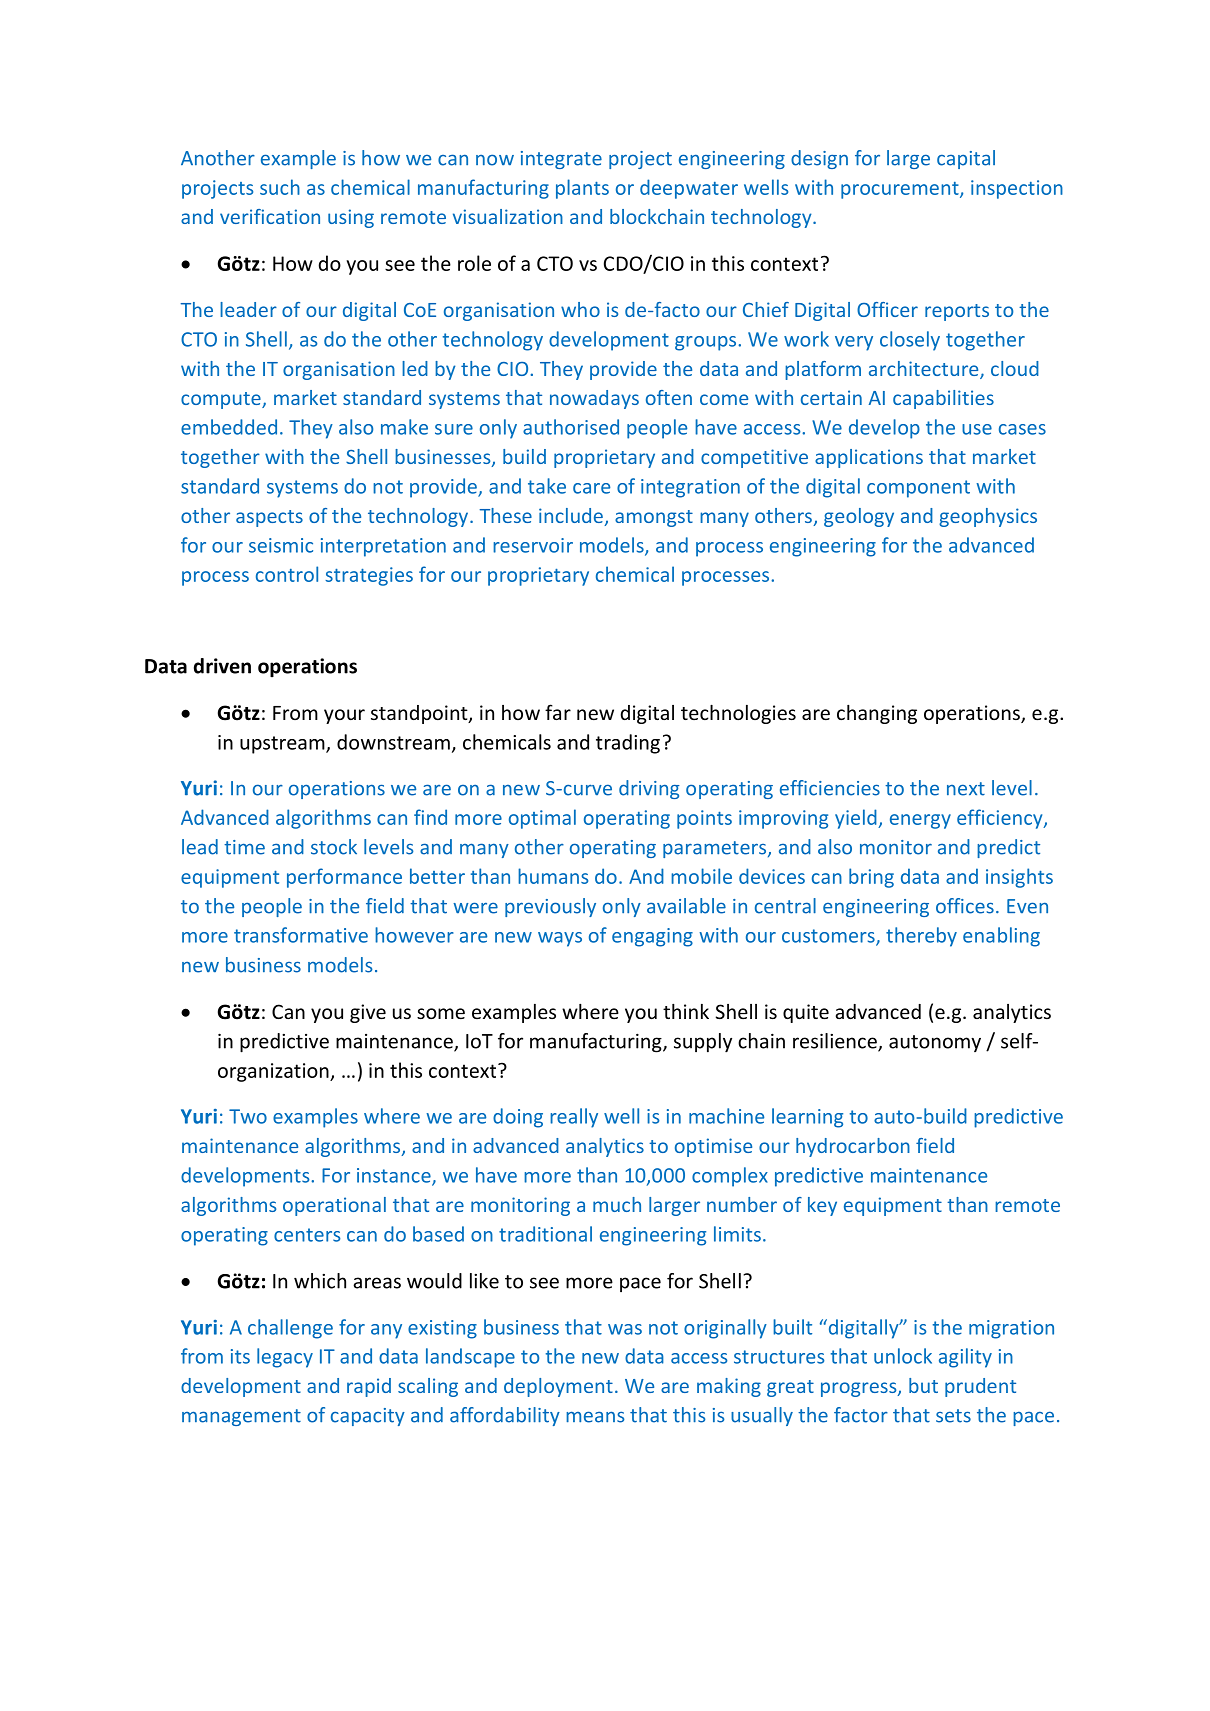 This screenshot has height=1711, width=1210. What do you see at coordinates (988, 517) in the screenshot?
I see `geophysics` at bounding box center [988, 517].
